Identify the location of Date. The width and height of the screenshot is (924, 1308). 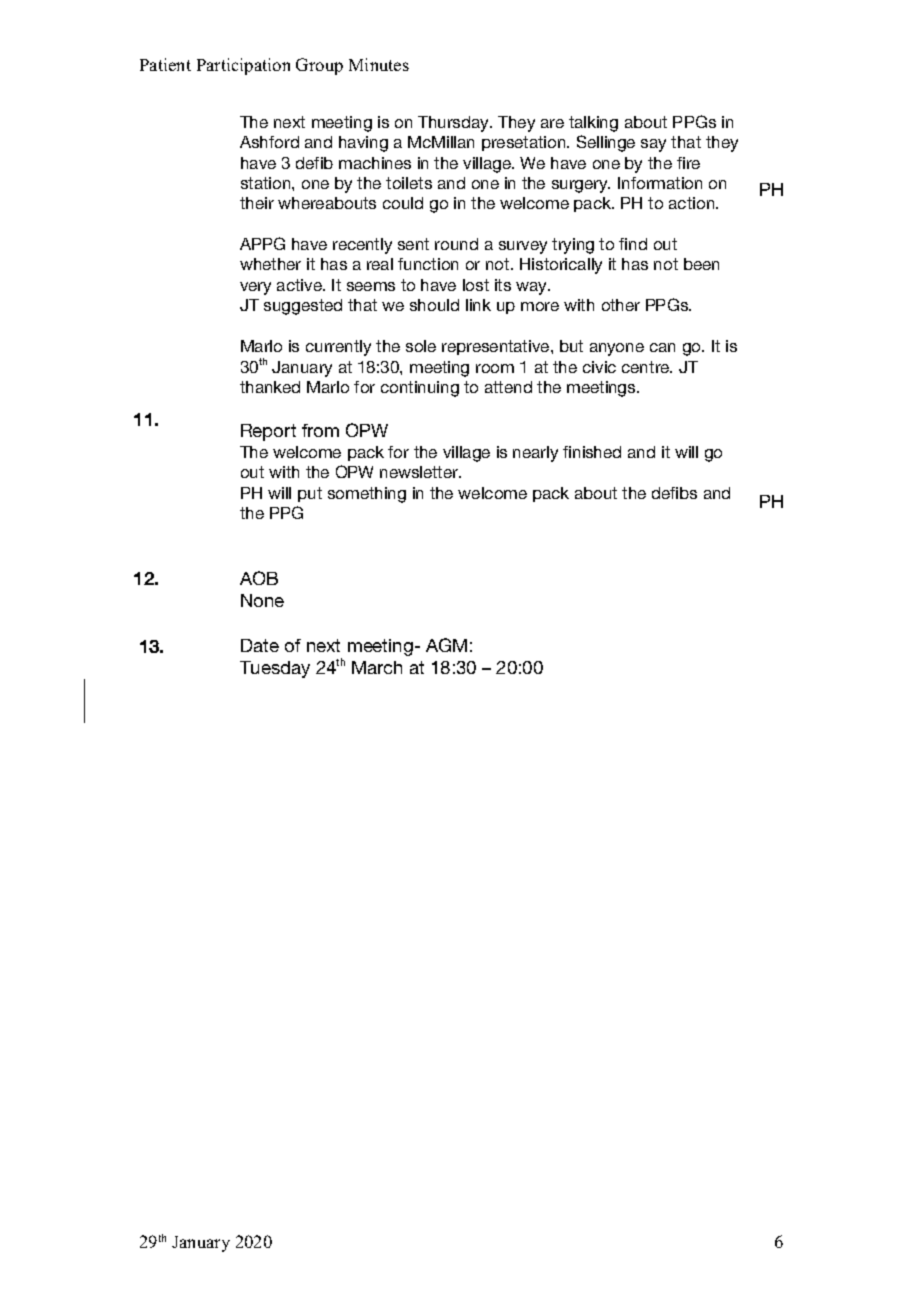
(260, 645).
